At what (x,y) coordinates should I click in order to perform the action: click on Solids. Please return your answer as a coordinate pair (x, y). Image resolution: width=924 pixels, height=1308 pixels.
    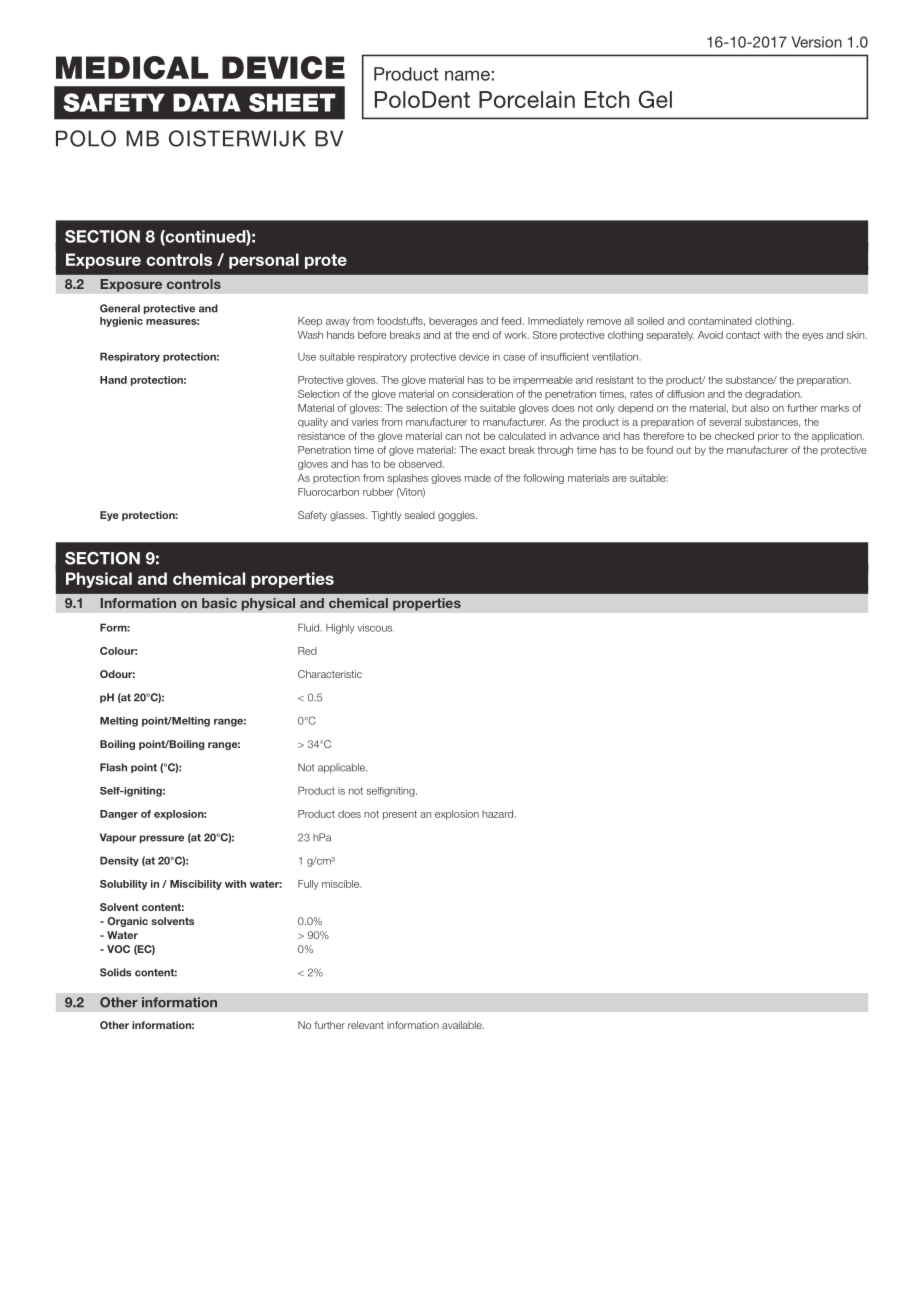
    Looking at the image, I should click on (115, 972).
